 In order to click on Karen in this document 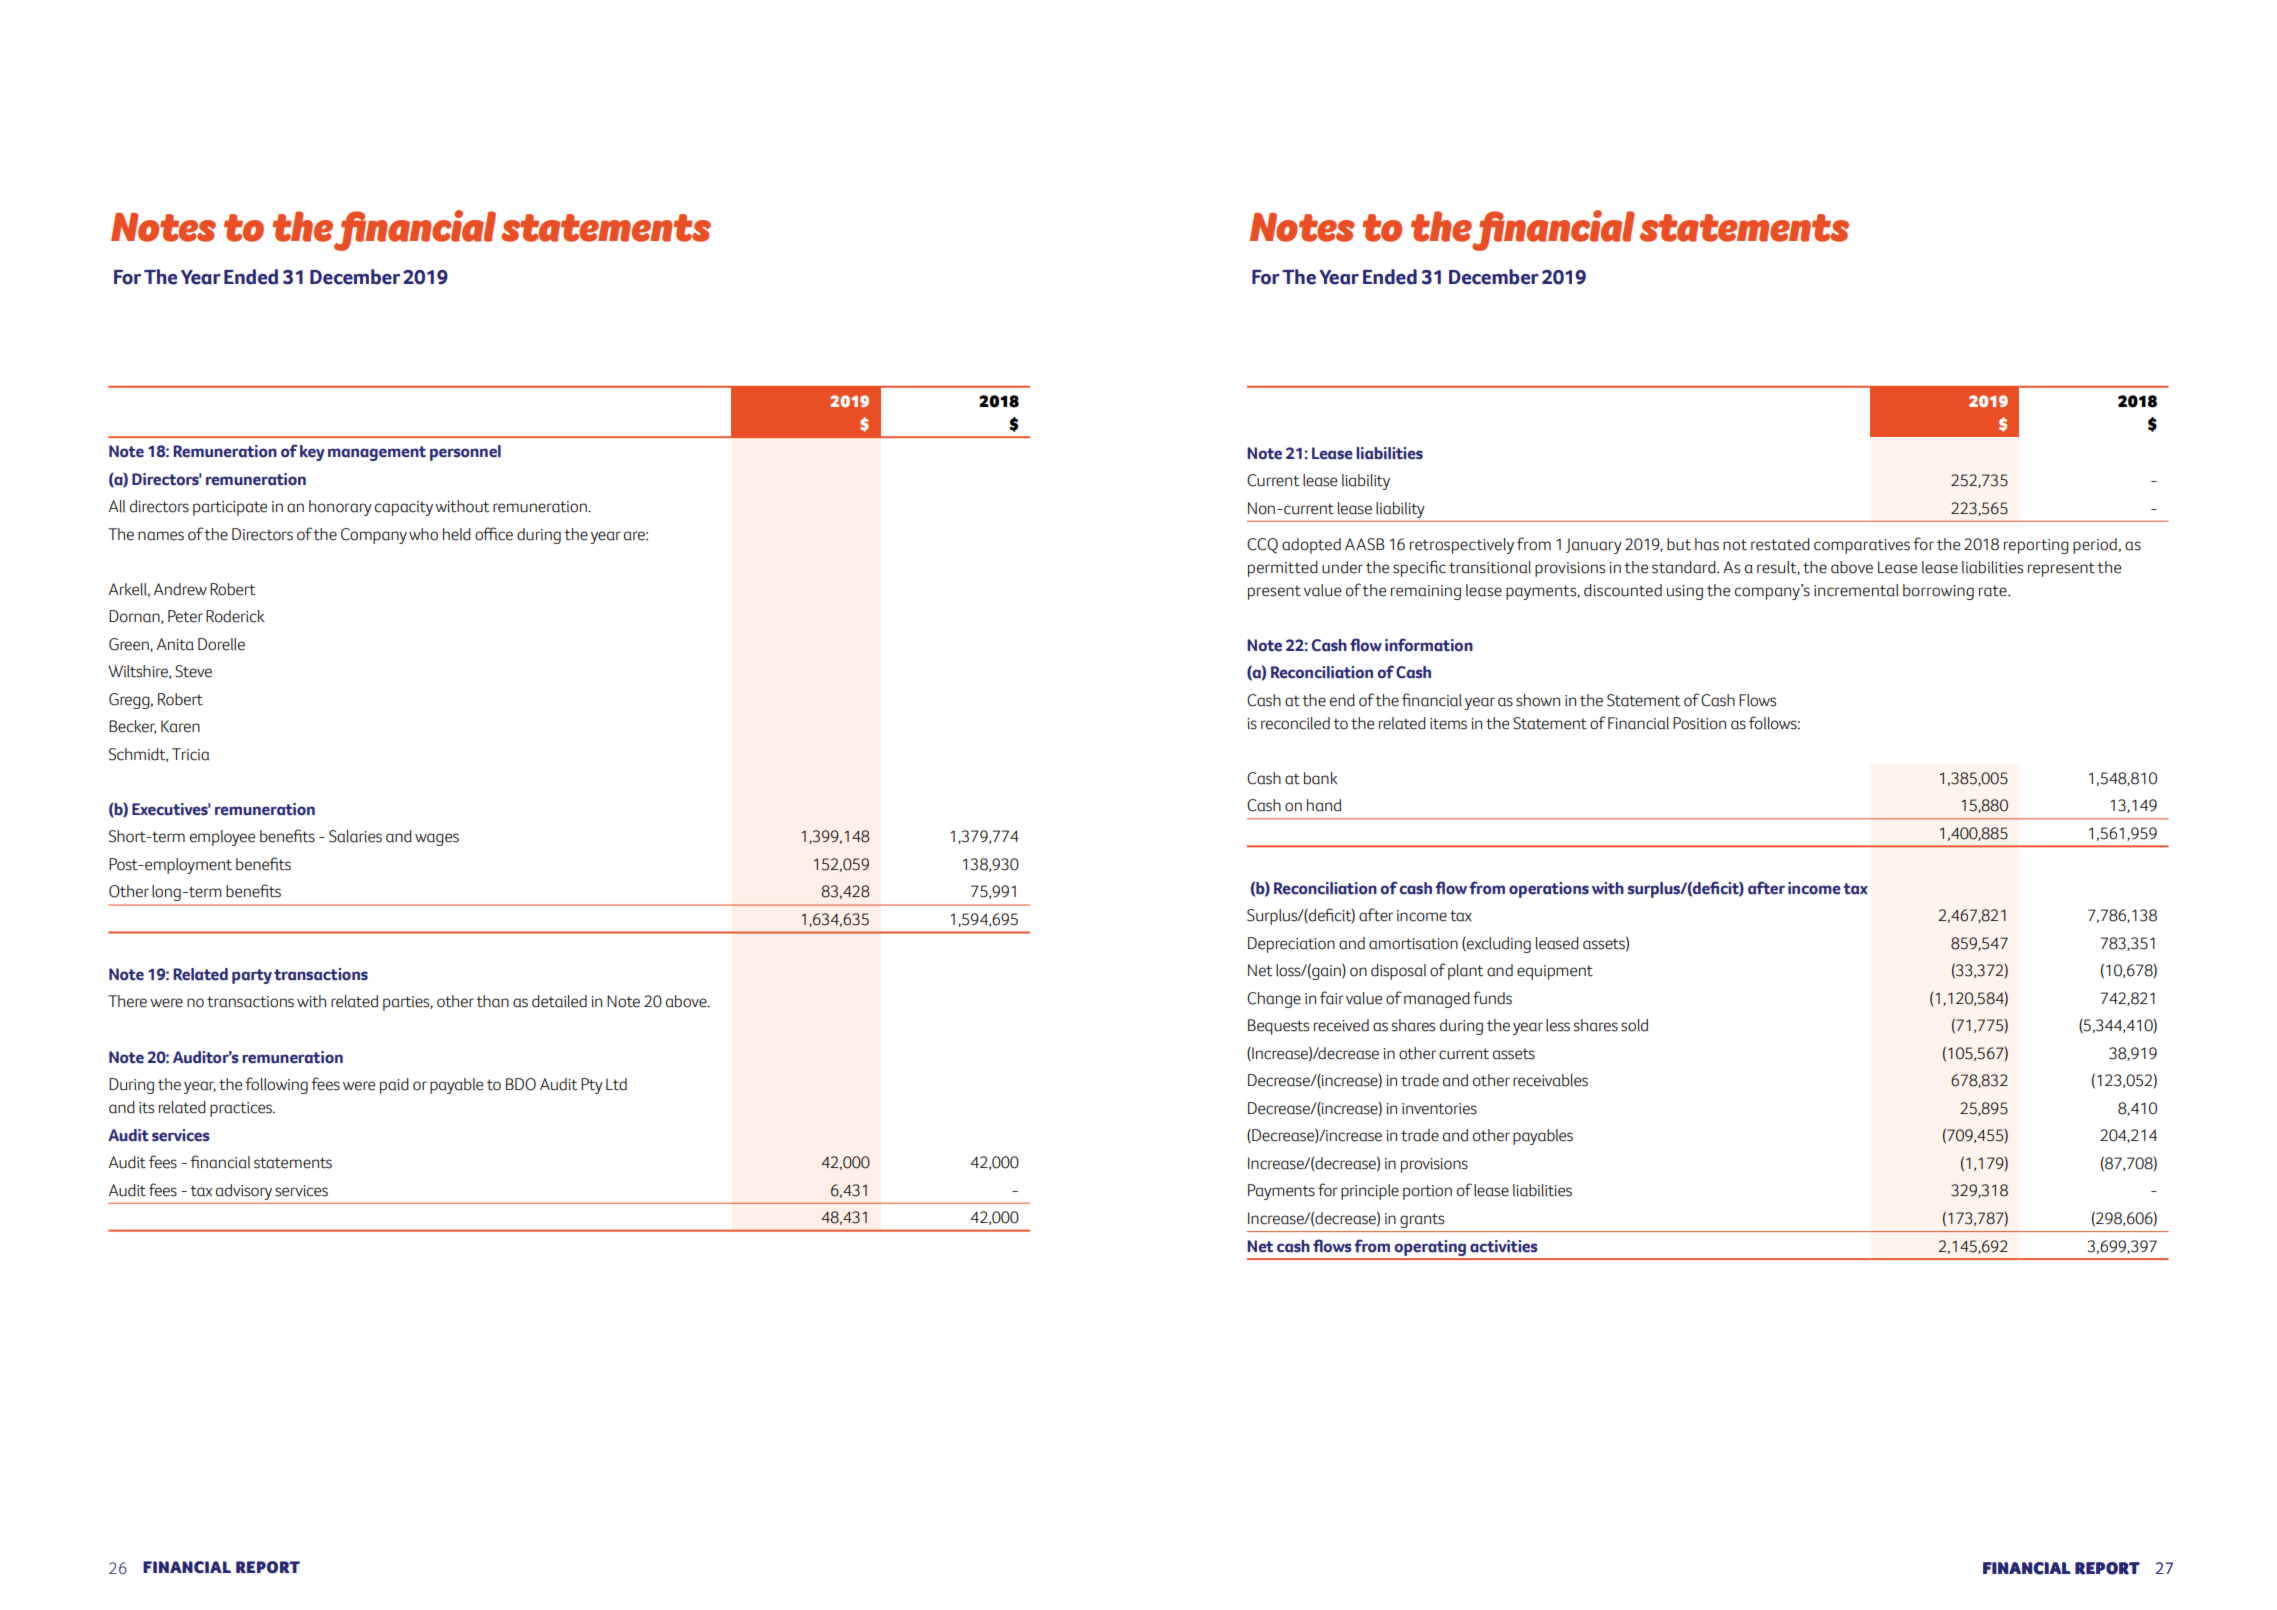, I will do `click(180, 726)`.
